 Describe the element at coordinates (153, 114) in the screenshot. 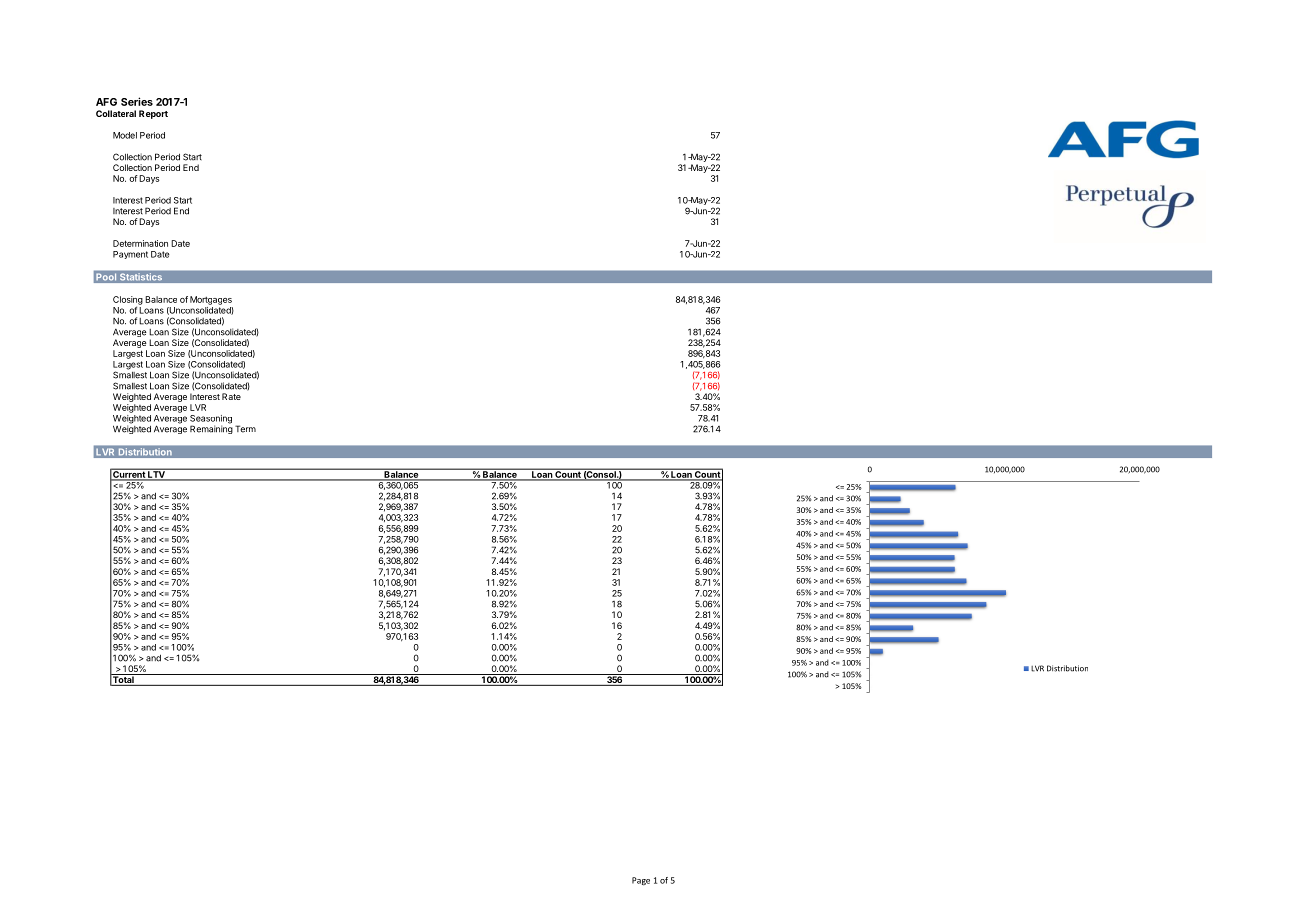

I see `Report` at that location.
